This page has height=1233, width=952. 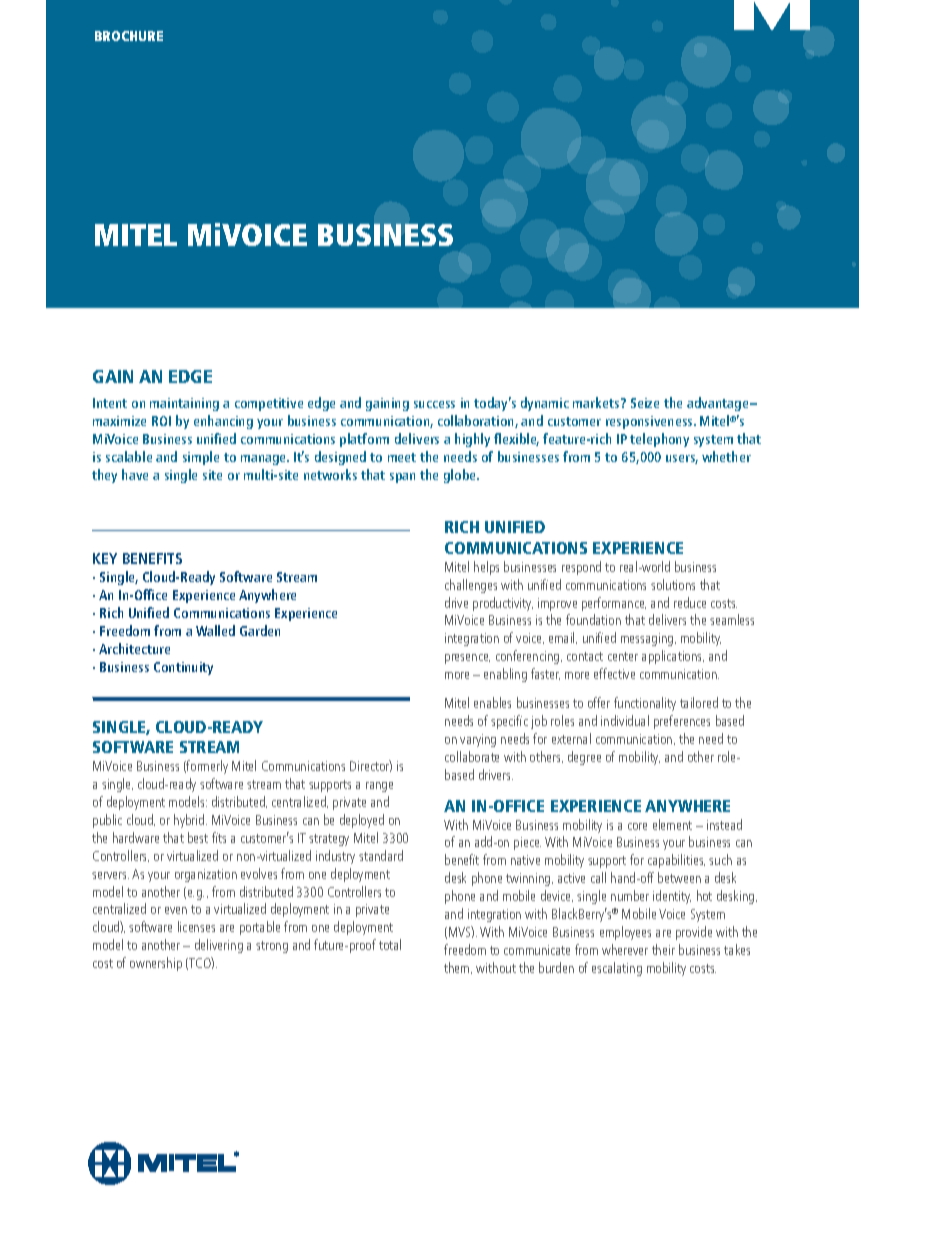 I want to click on success, so click(x=434, y=404).
